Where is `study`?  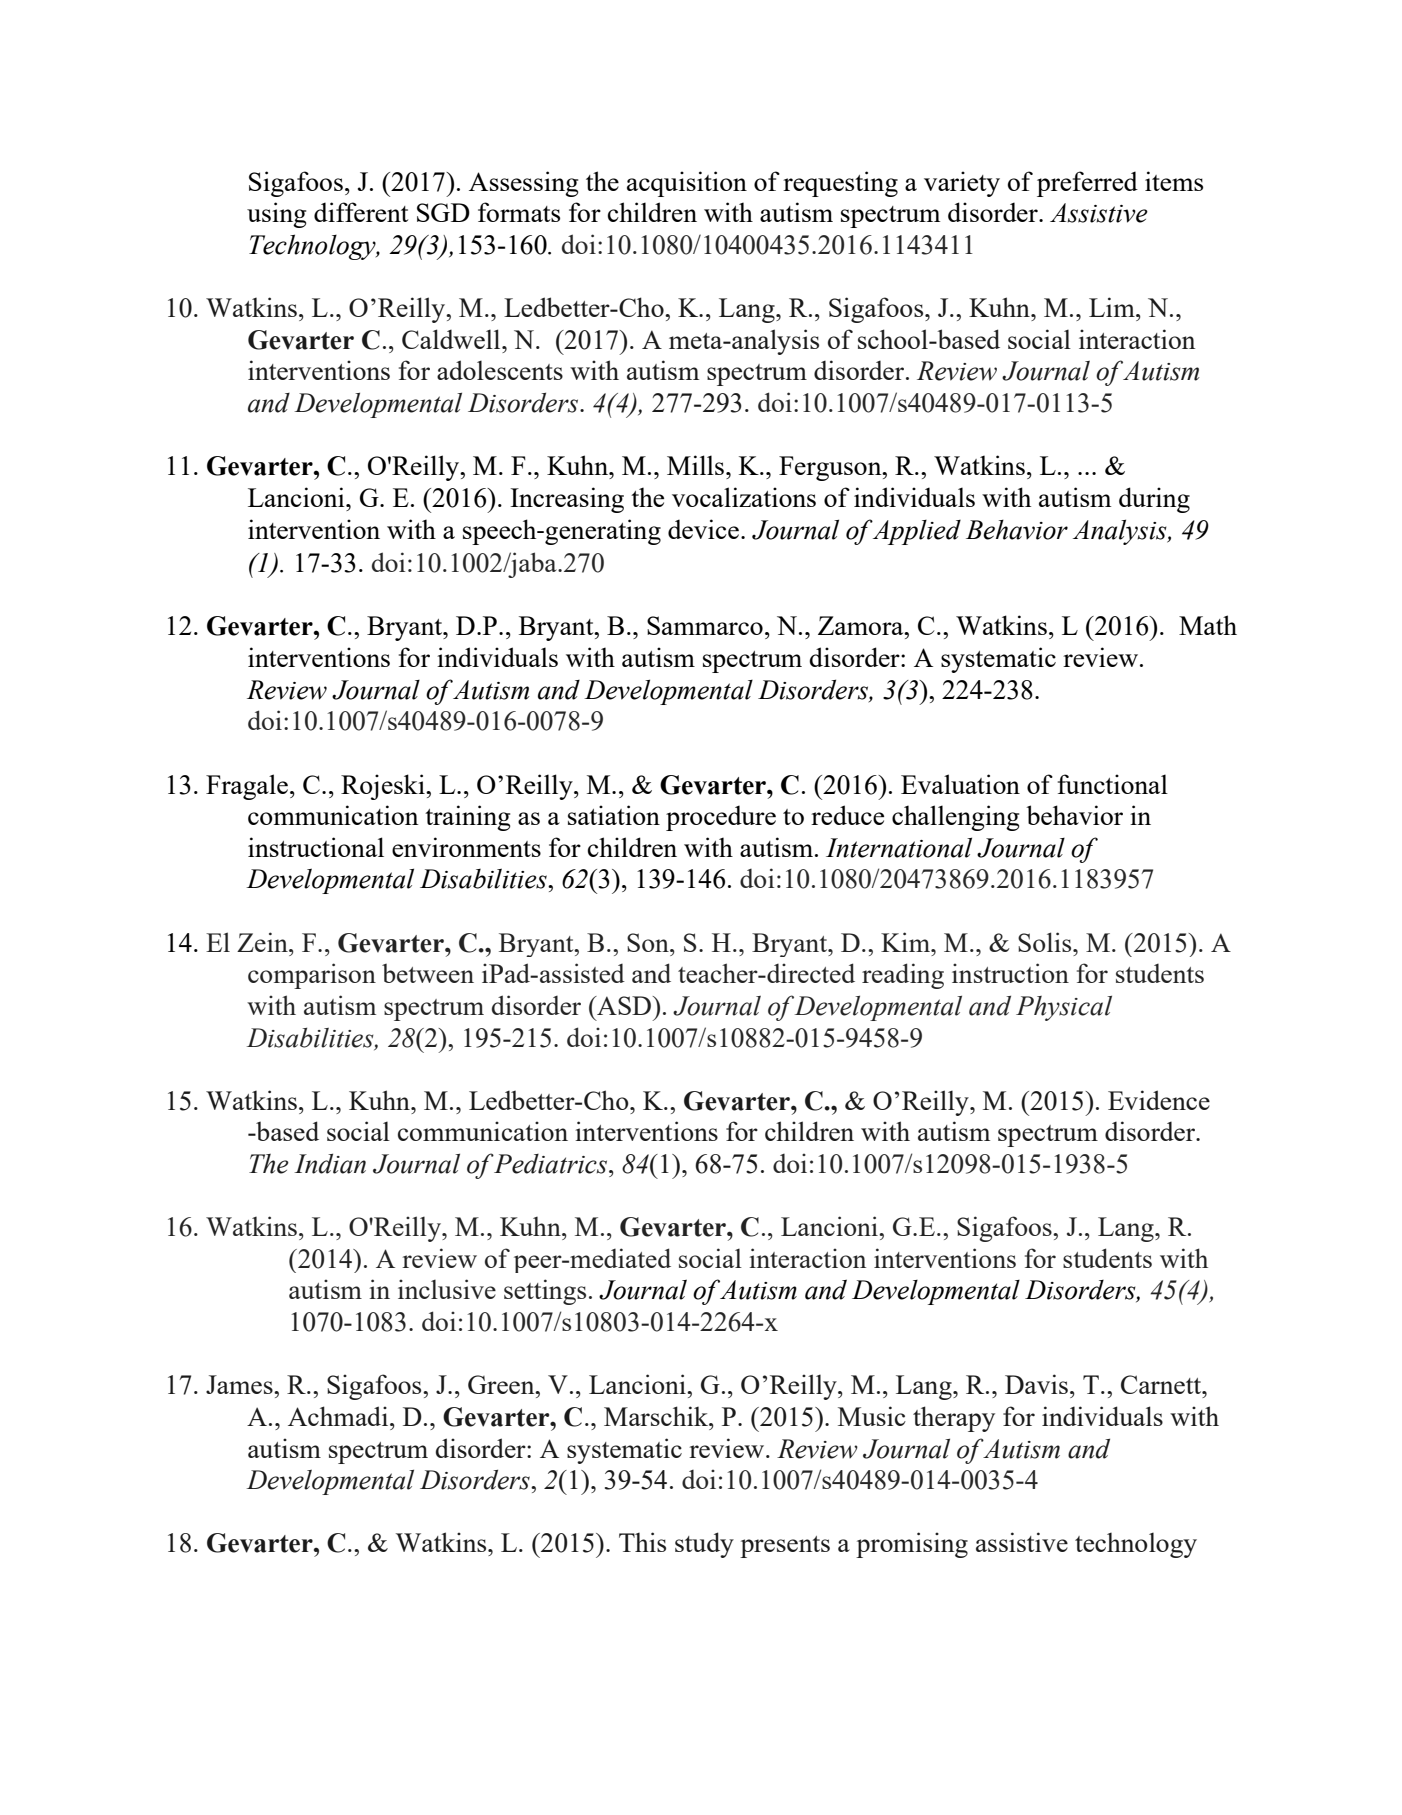 study is located at coordinates (704, 1545).
